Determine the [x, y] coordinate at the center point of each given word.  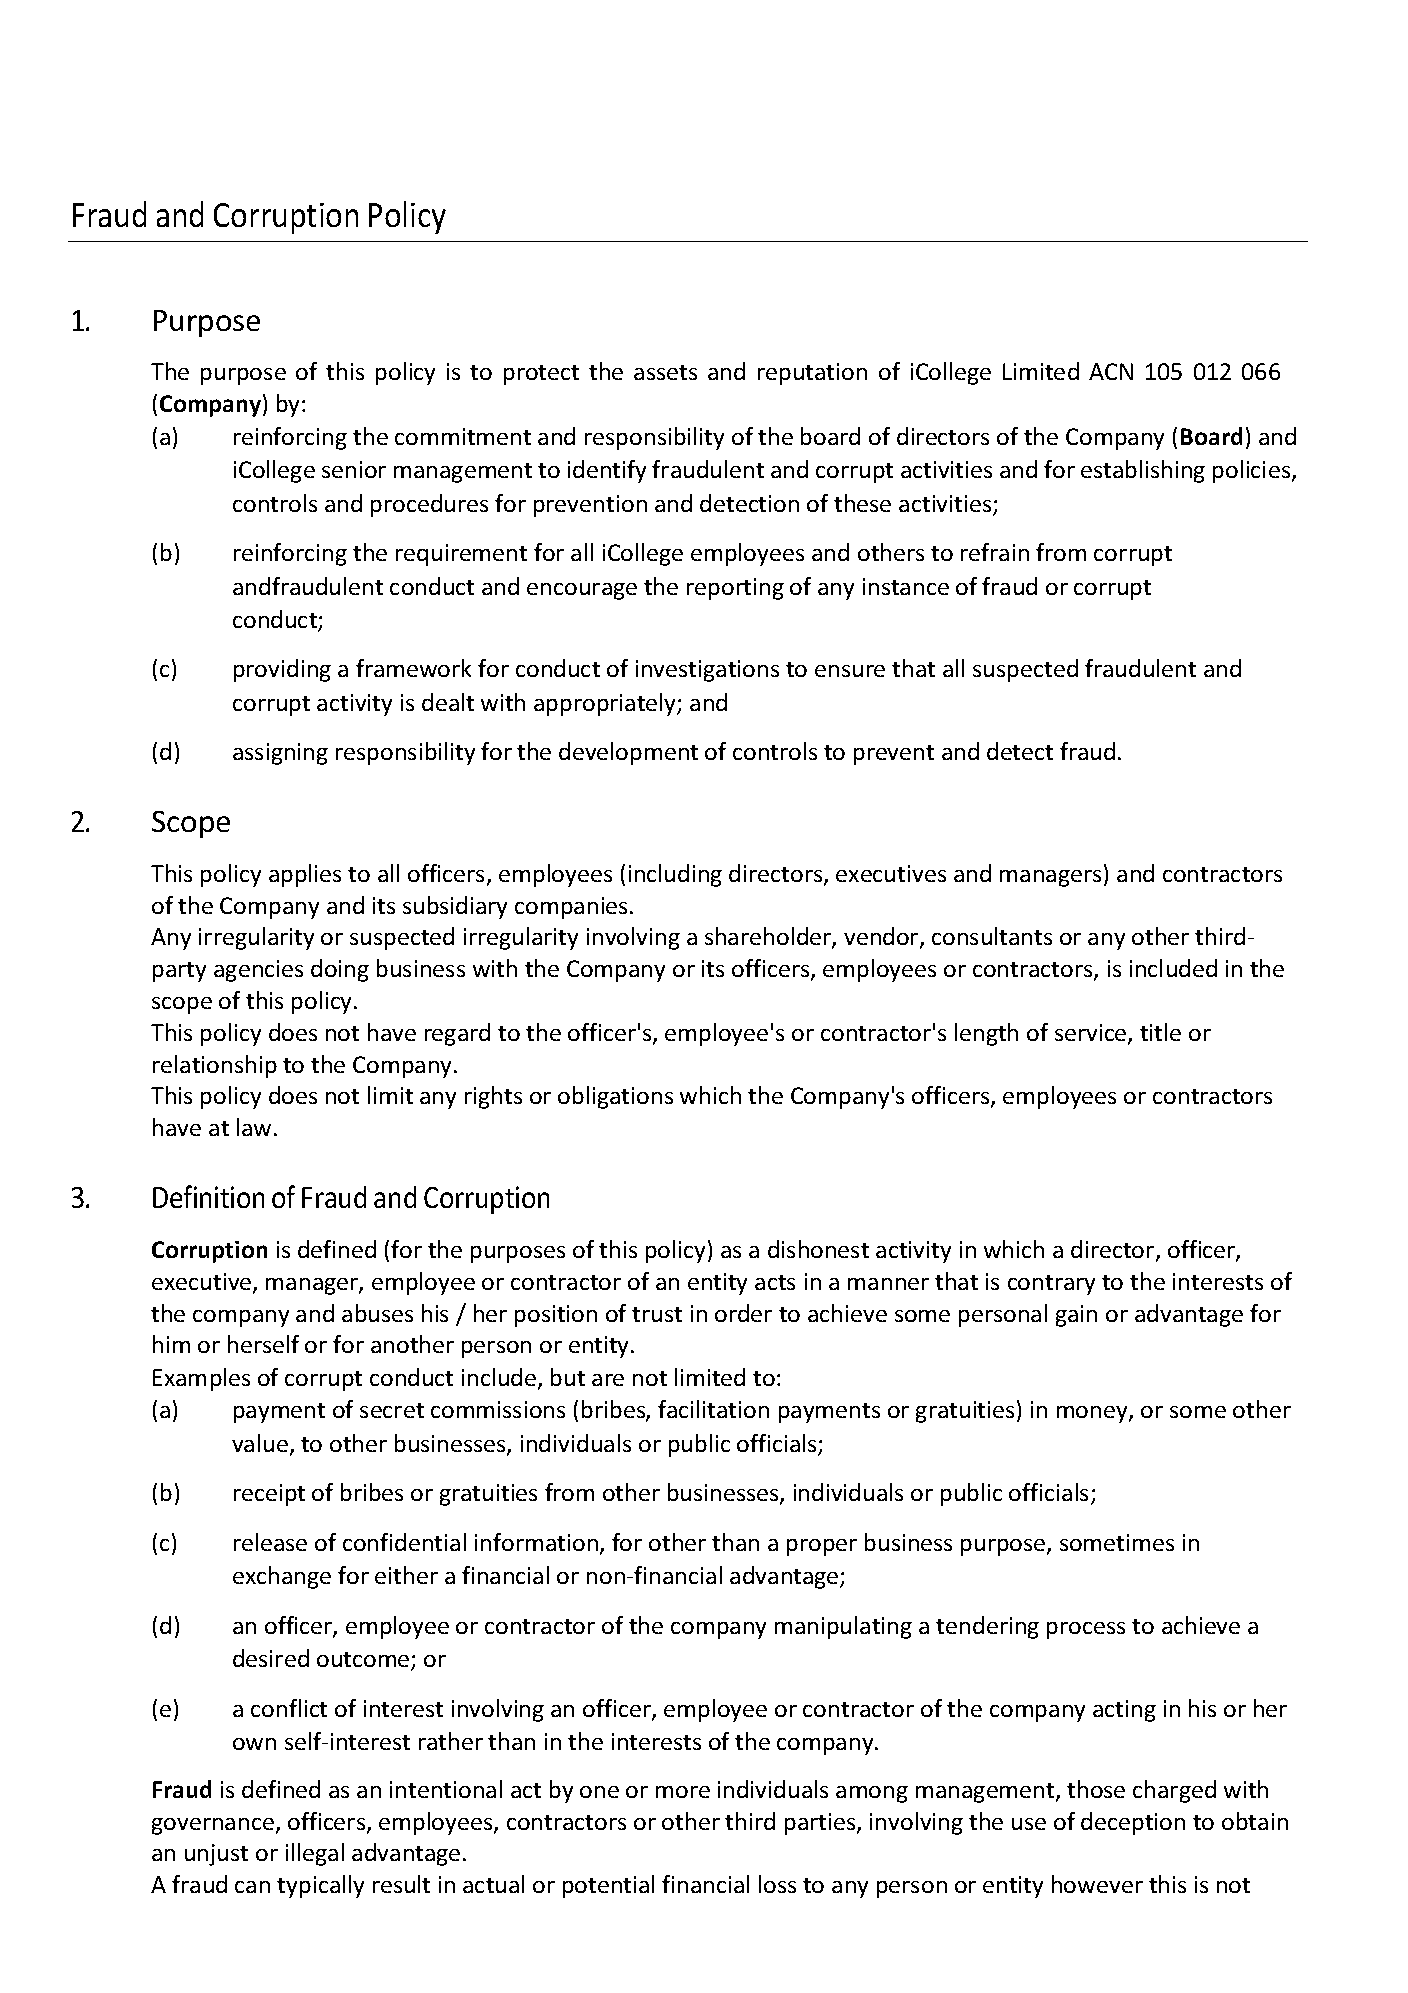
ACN [1111, 371]
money [1093, 1414]
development [628, 753]
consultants [992, 936]
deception [1133, 1823]
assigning [280, 754]
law [254, 1127]
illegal [315, 1854]
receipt [269, 1495]
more [683, 1792]
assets [665, 372]
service [1092, 1034]
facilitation [713, 1409]
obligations [615, 1097]
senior [354, 469]
